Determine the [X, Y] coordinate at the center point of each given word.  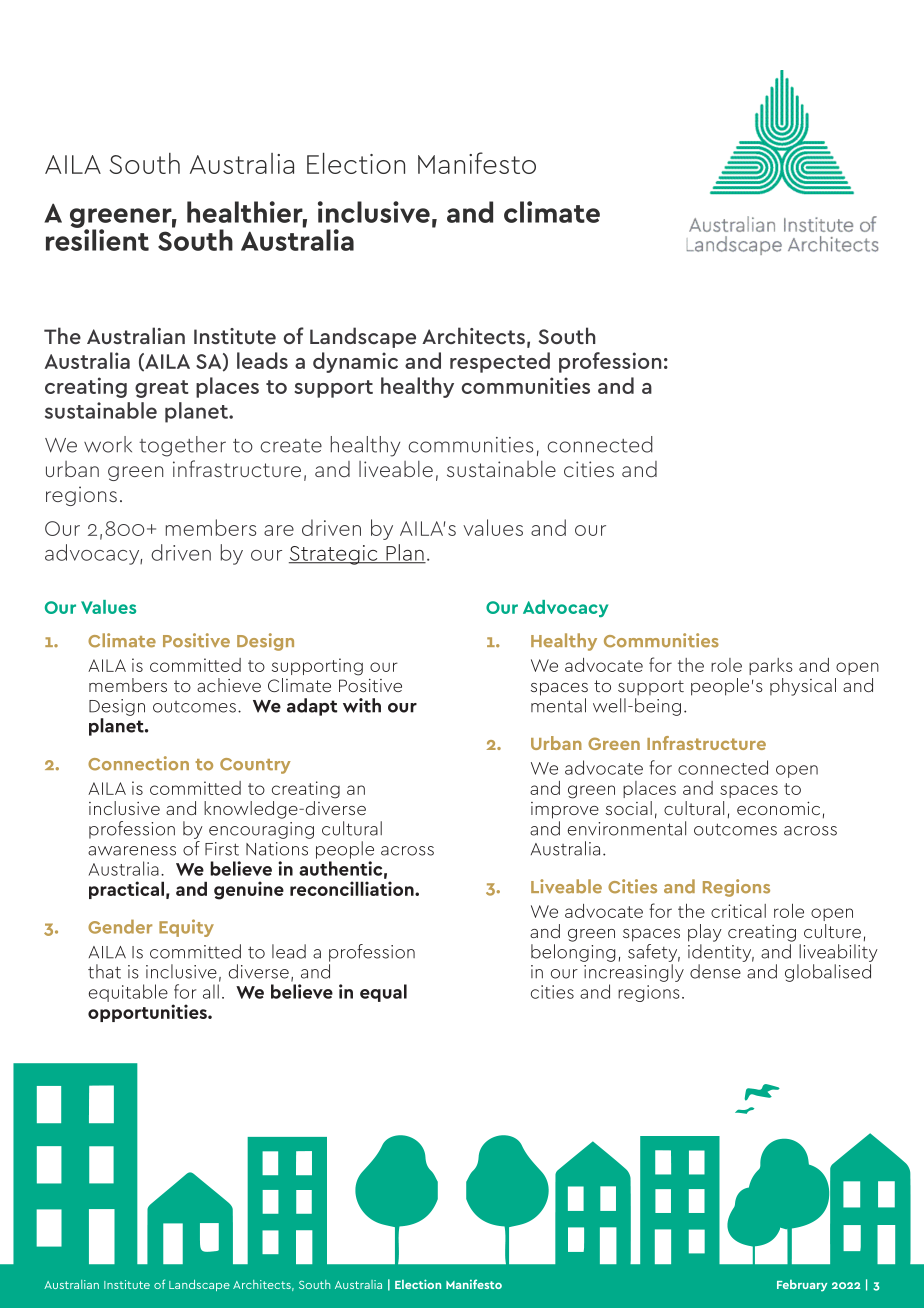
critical [738, 911]
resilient [97, 239]
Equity [186, 928]
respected [500, 362]
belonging [573, 953]
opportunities [148, 1013]
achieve [229, 685]
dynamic [355, 362]
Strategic [334, 555]
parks [771, 666]
